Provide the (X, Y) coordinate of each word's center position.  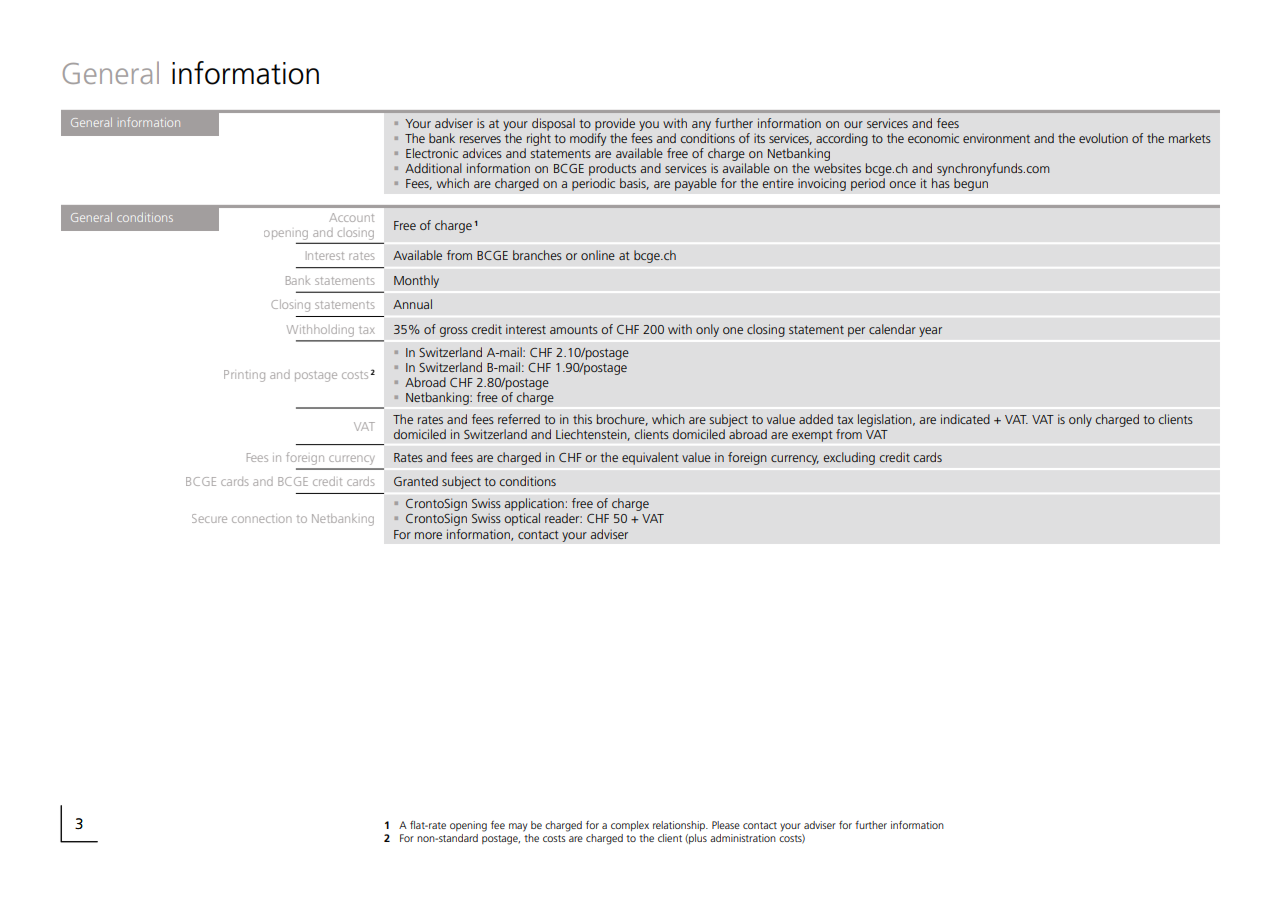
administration (743, 838)
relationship (680, 826)
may (518, 827)
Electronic (432, 153)
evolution (1103, 138)
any (701, 126)
